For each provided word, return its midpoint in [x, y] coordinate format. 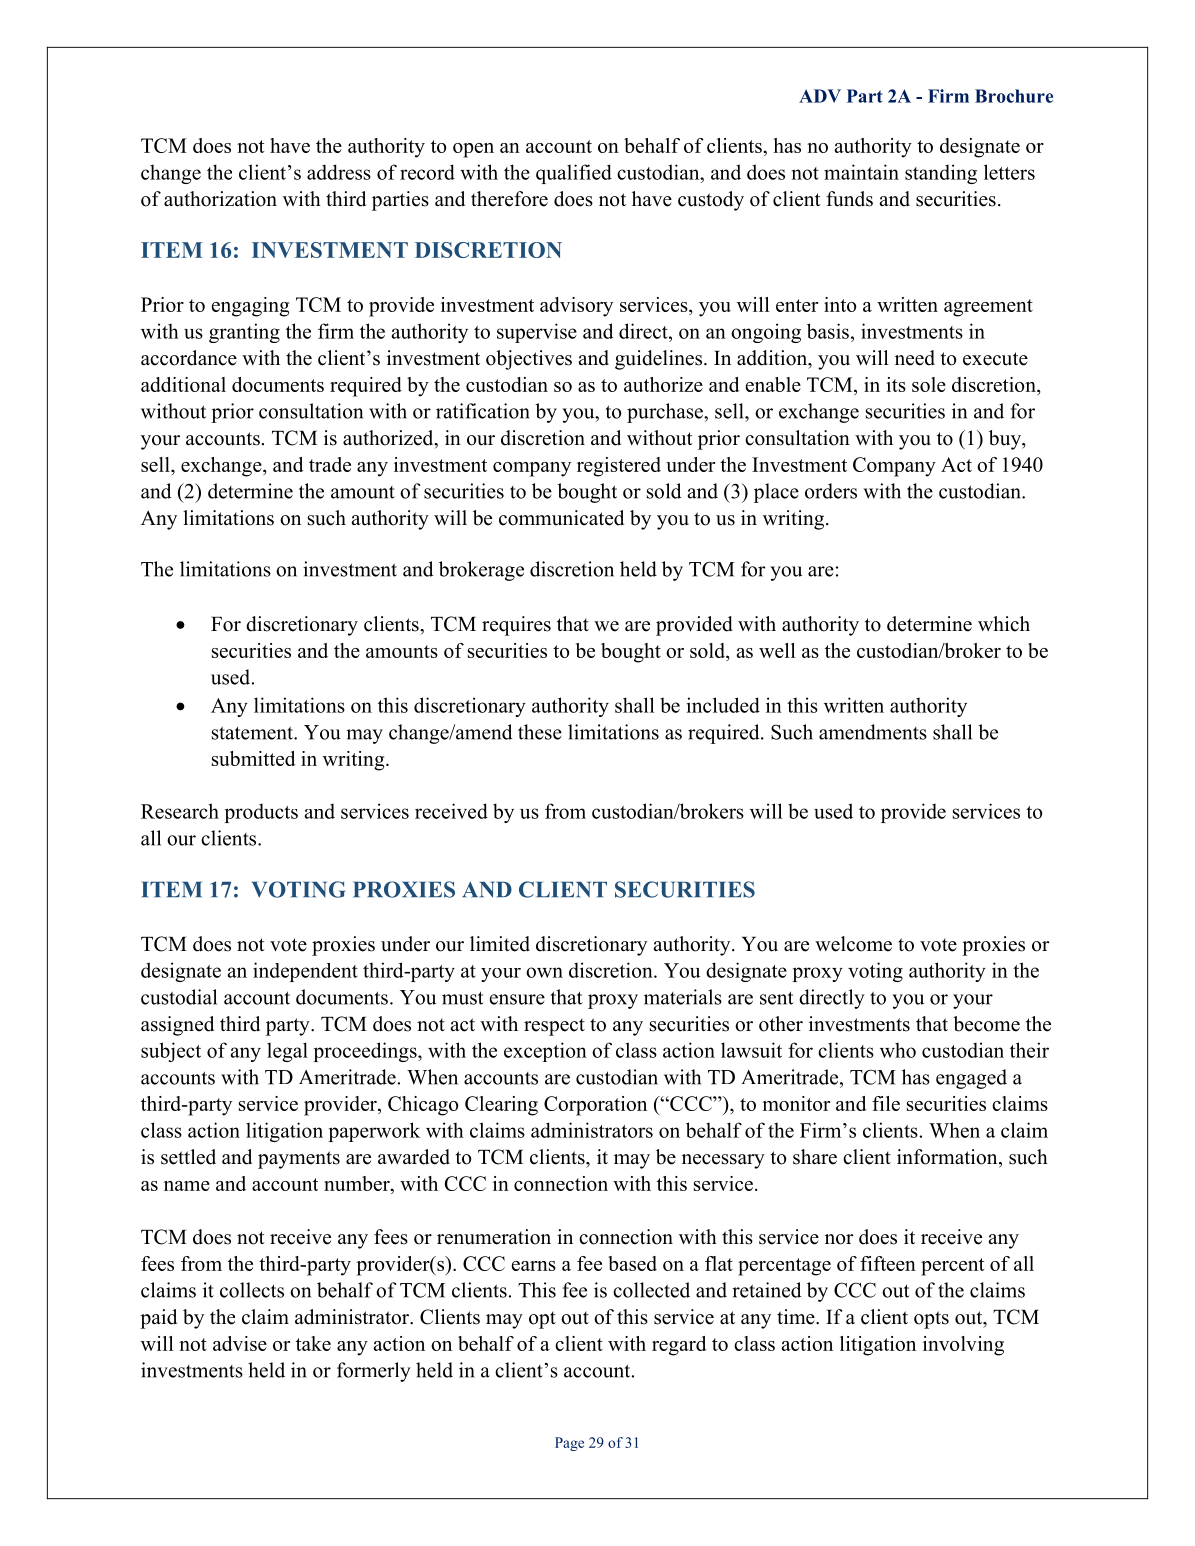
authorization [220, 199]
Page [569, 1444]
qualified [574, 174]
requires [516, 626]
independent [305, 972]
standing [941, 174]
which [1004, 624]
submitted [254, 758]
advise [240, 1343]
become [986, 1024]
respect [554, 1027]
